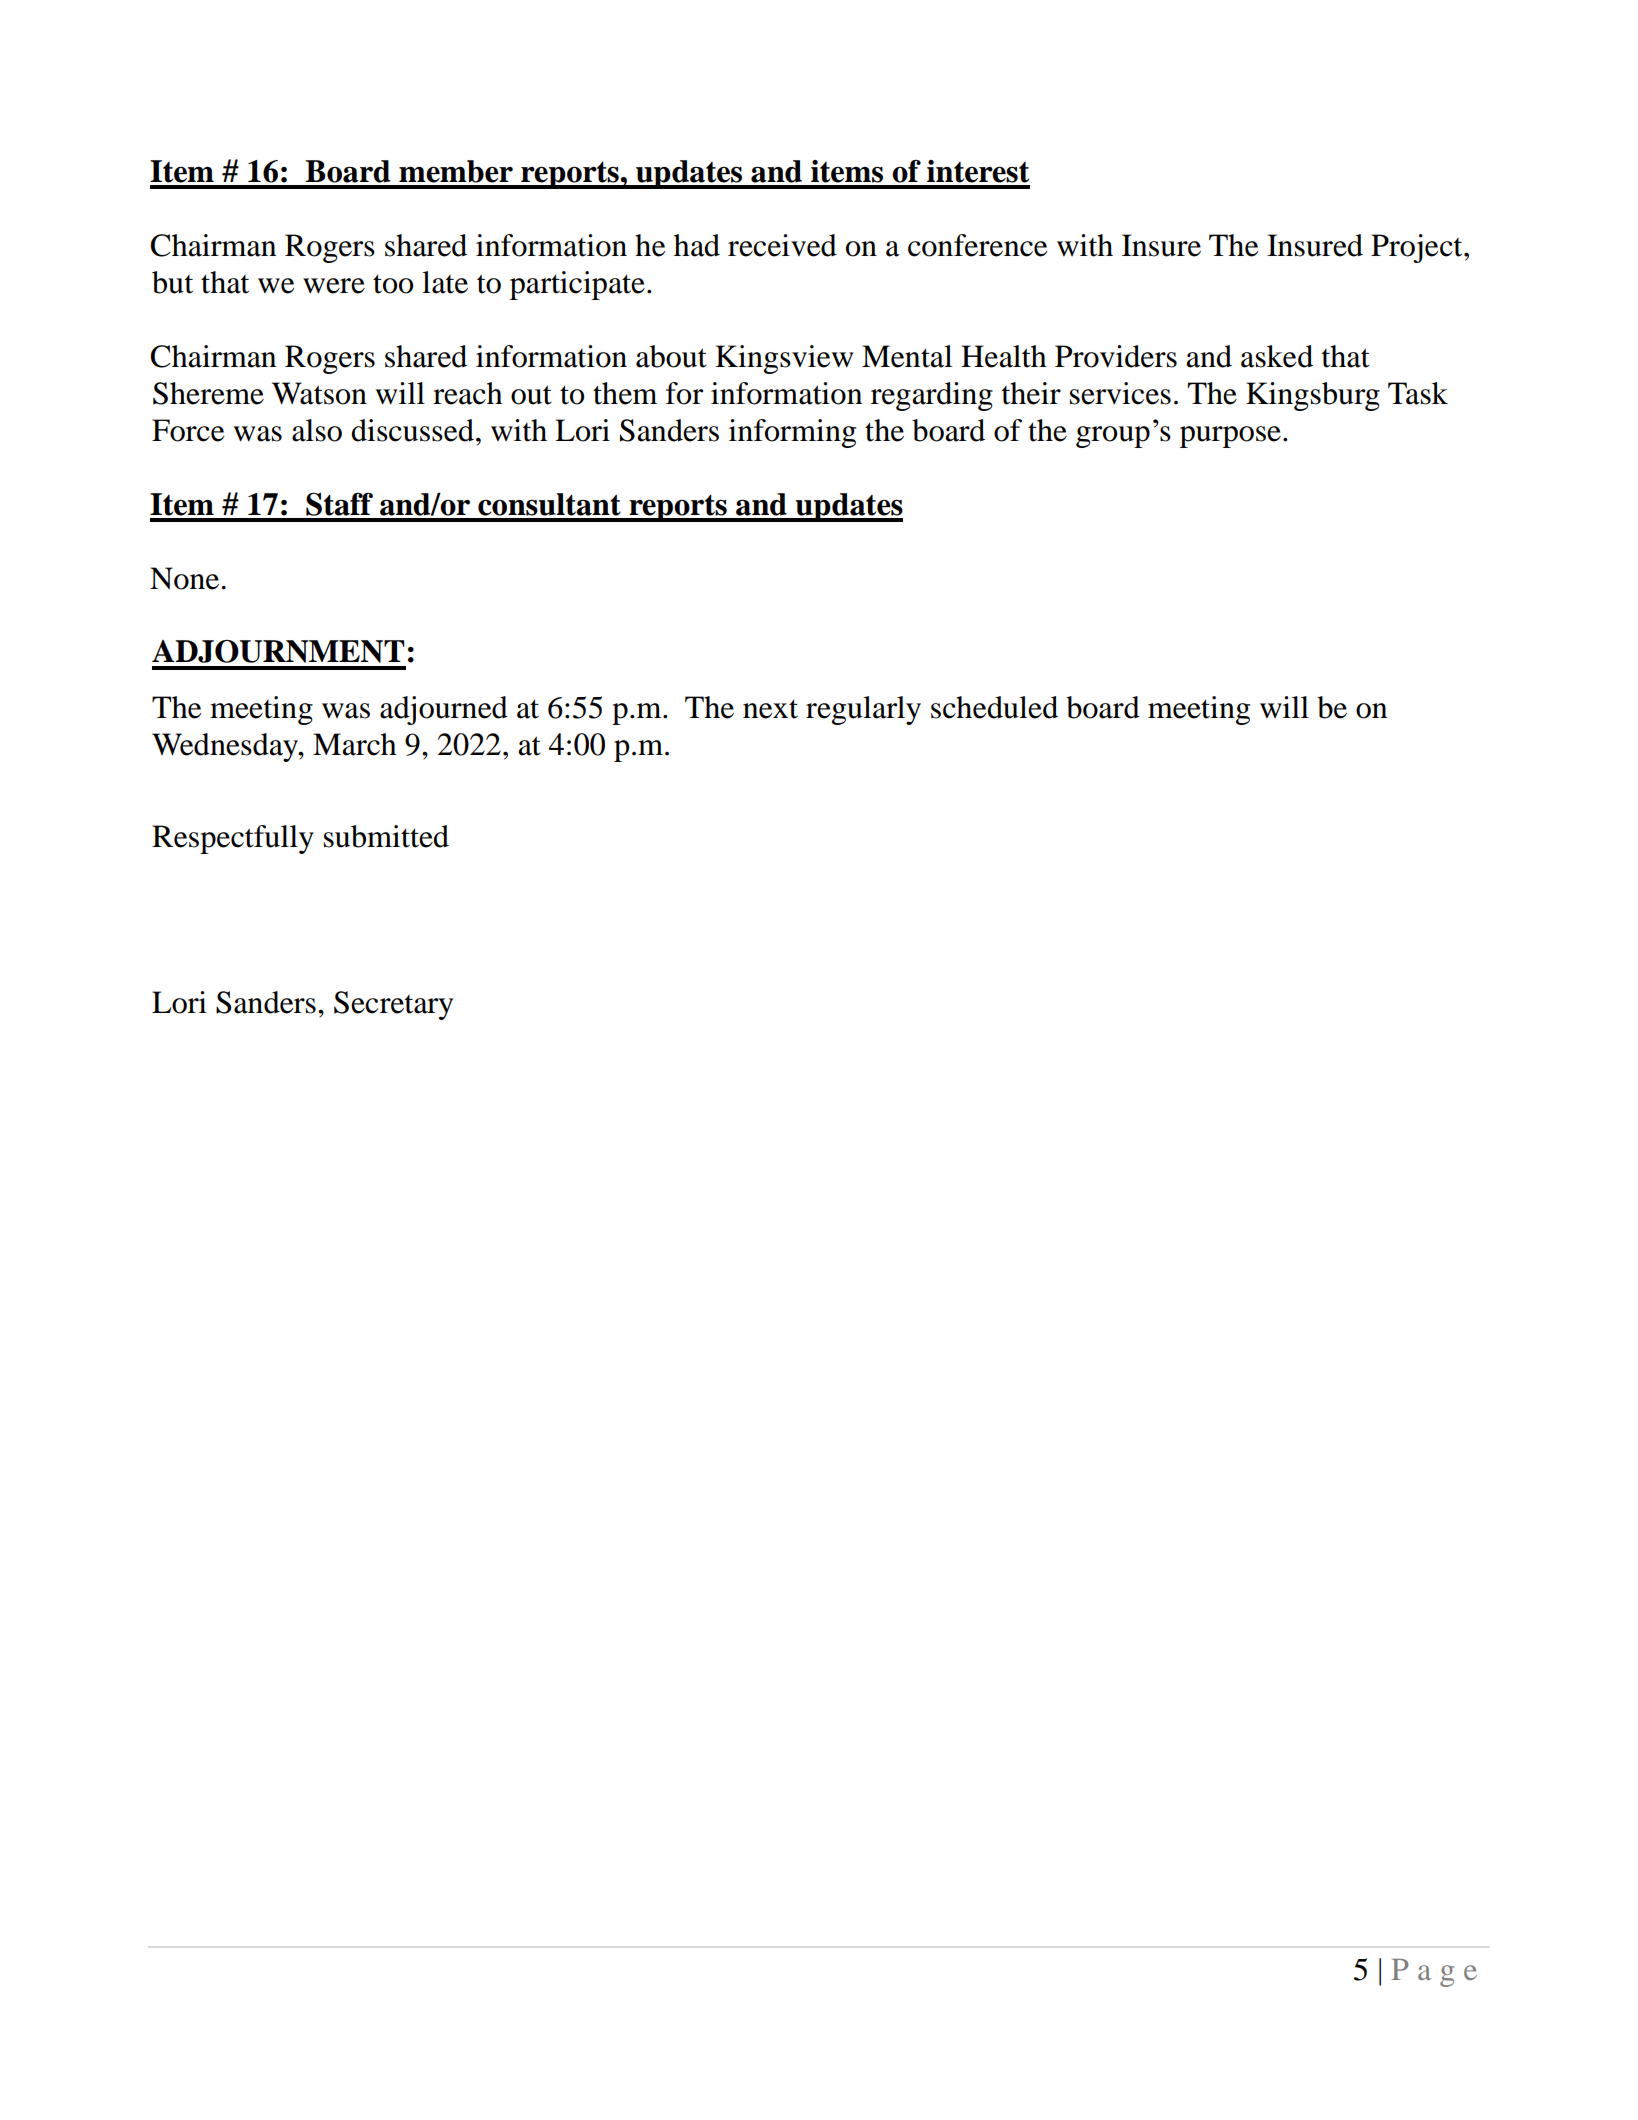  What do you see at coordinates (782, 245) in the image?
I see `received` at bounding box center [782, 245].
